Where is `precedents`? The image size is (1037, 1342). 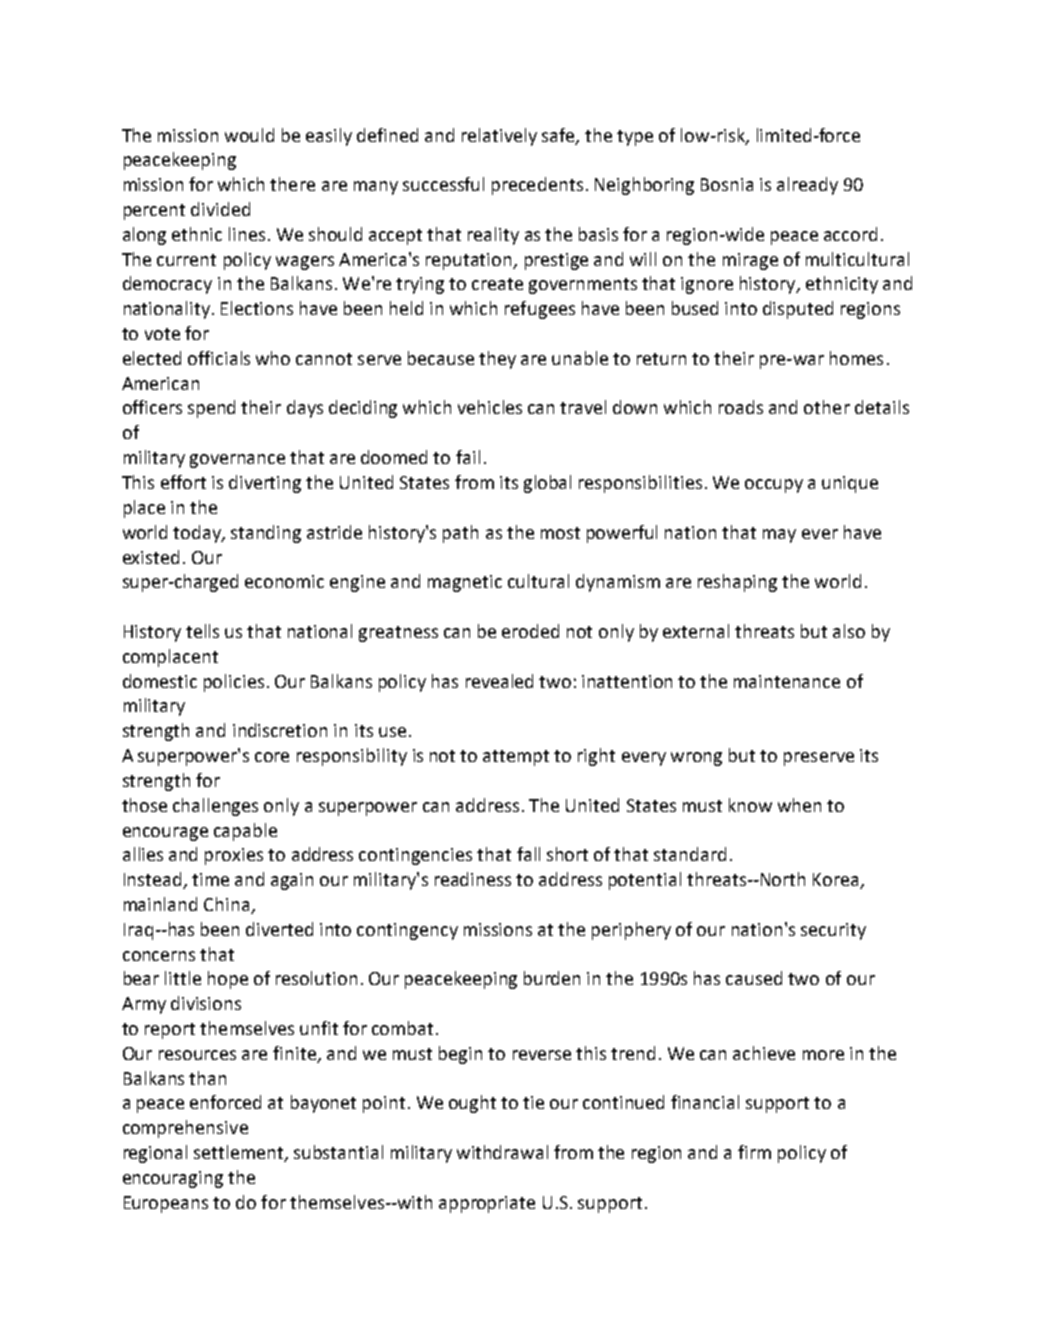 precedents is located at coordinates (537, 186).
